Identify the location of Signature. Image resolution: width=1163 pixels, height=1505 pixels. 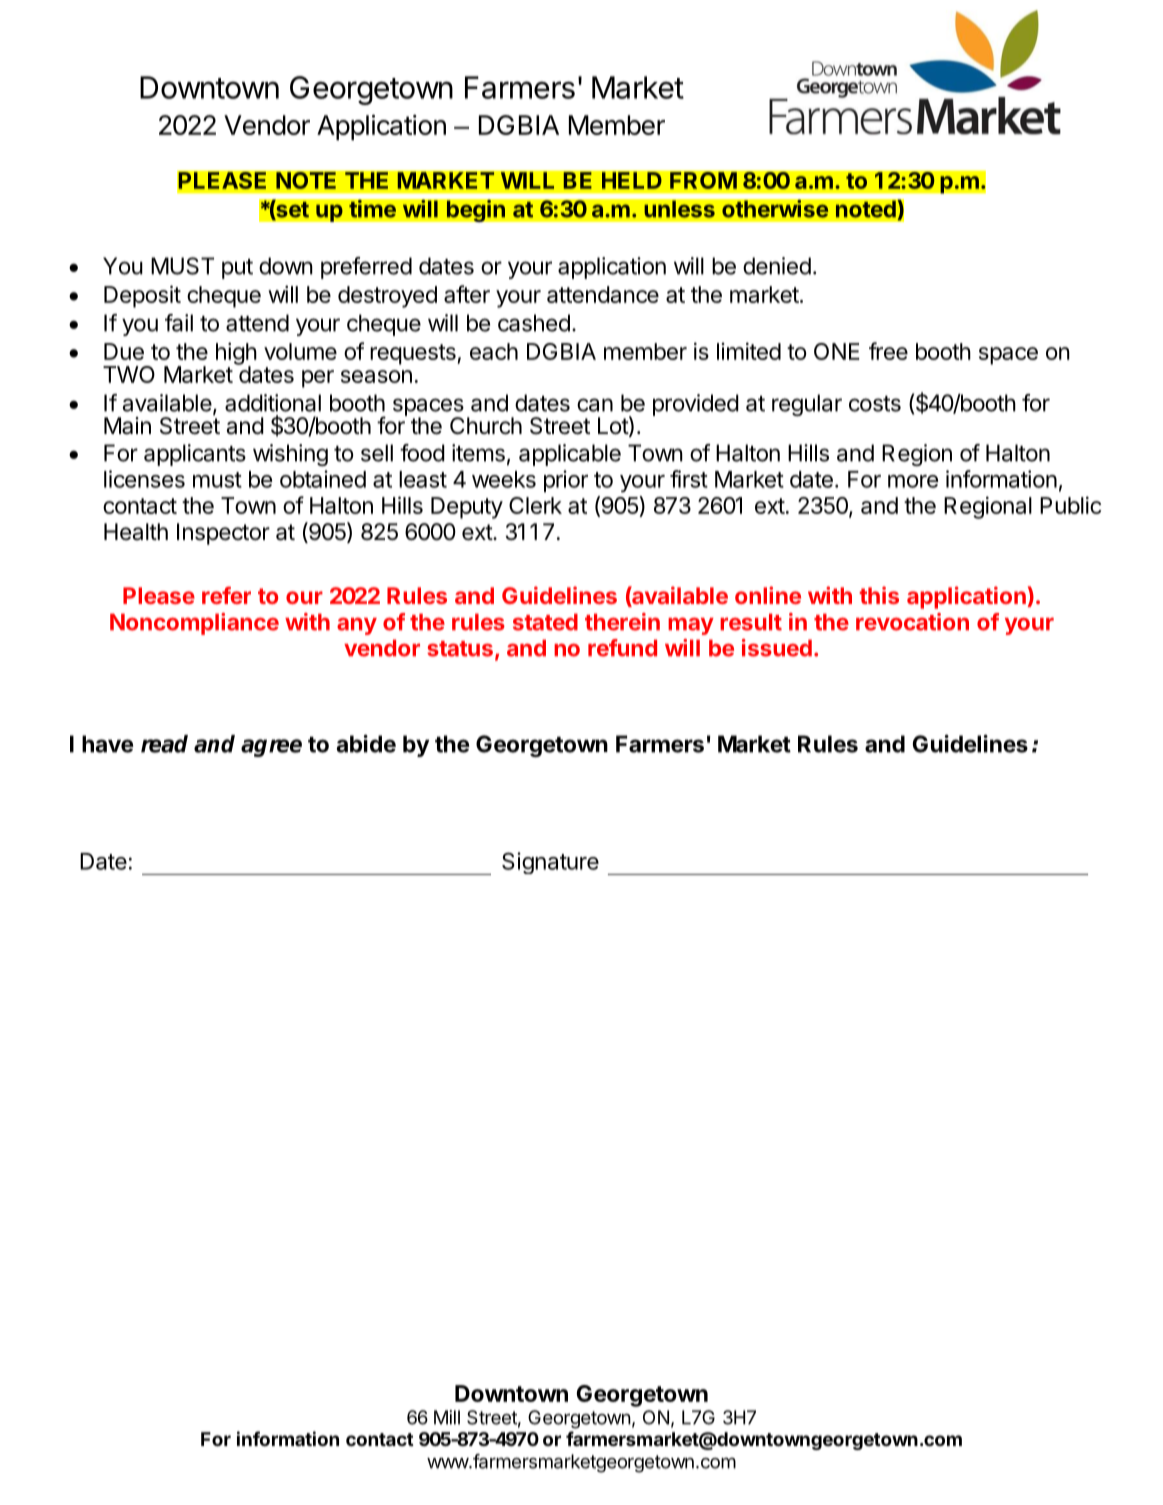
(550, 863).
